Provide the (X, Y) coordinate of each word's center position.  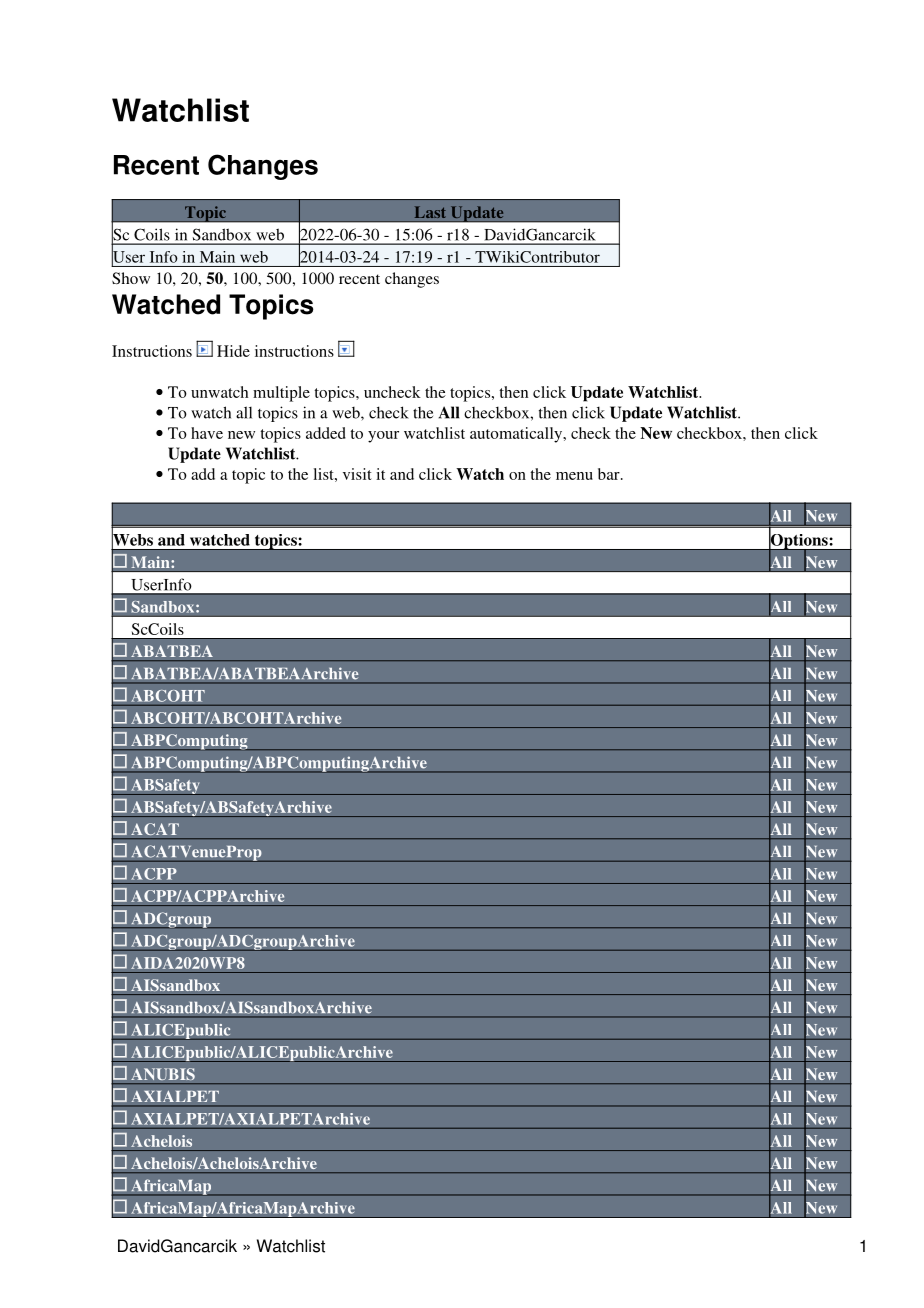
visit (357, 474)
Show (131, 278)
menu (574, 476)
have (207, 433)
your (383, 437)
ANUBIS (163, 1074)
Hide (233, 351)
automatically (517, 435)
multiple (281, 394)
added (326, 433)
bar (610, 474)
